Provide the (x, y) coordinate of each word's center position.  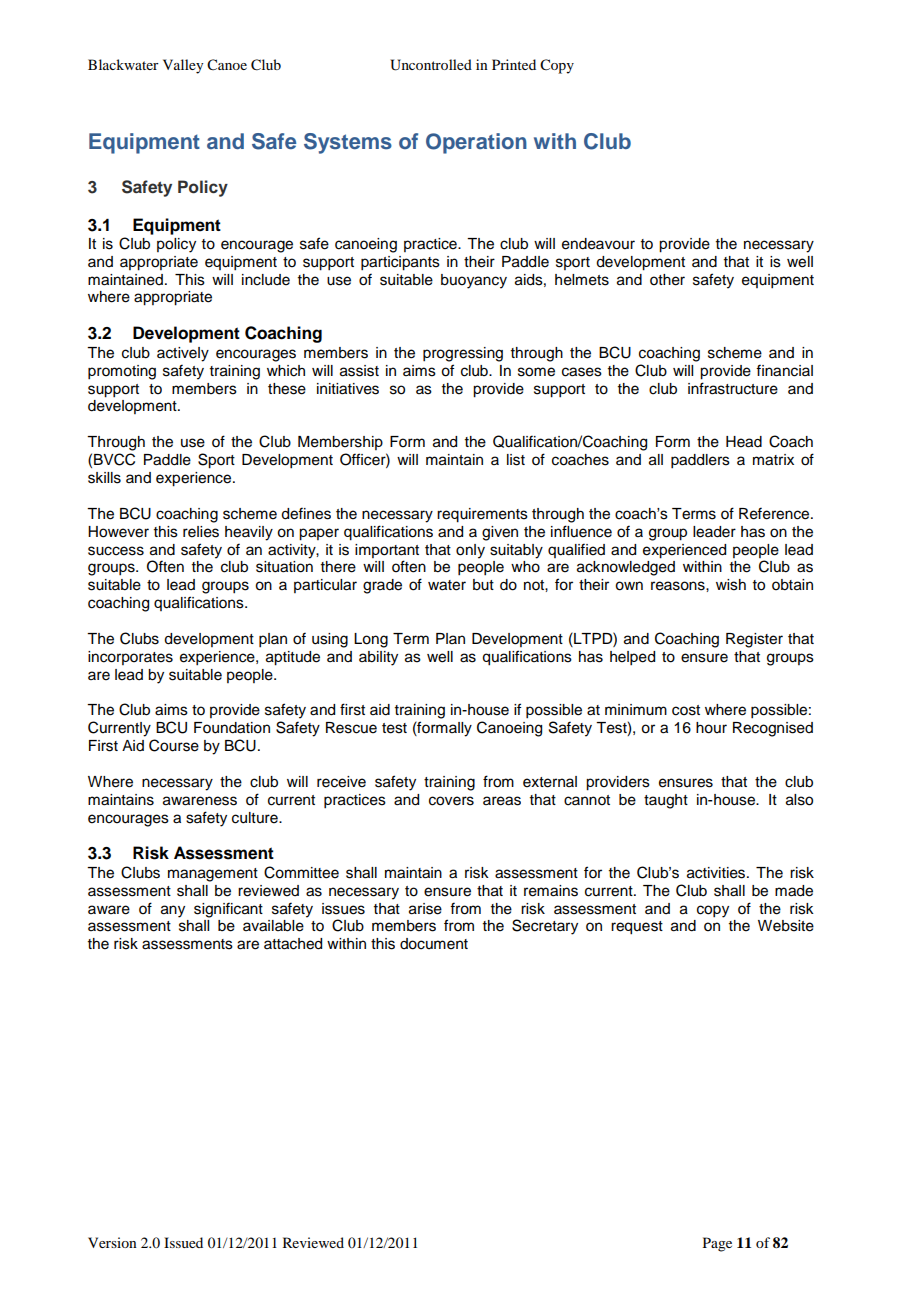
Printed (514, 64)
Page (717, 1244)
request (637, 928)
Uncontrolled (431, 65)
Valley (183, 66)
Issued (183, 1242)
